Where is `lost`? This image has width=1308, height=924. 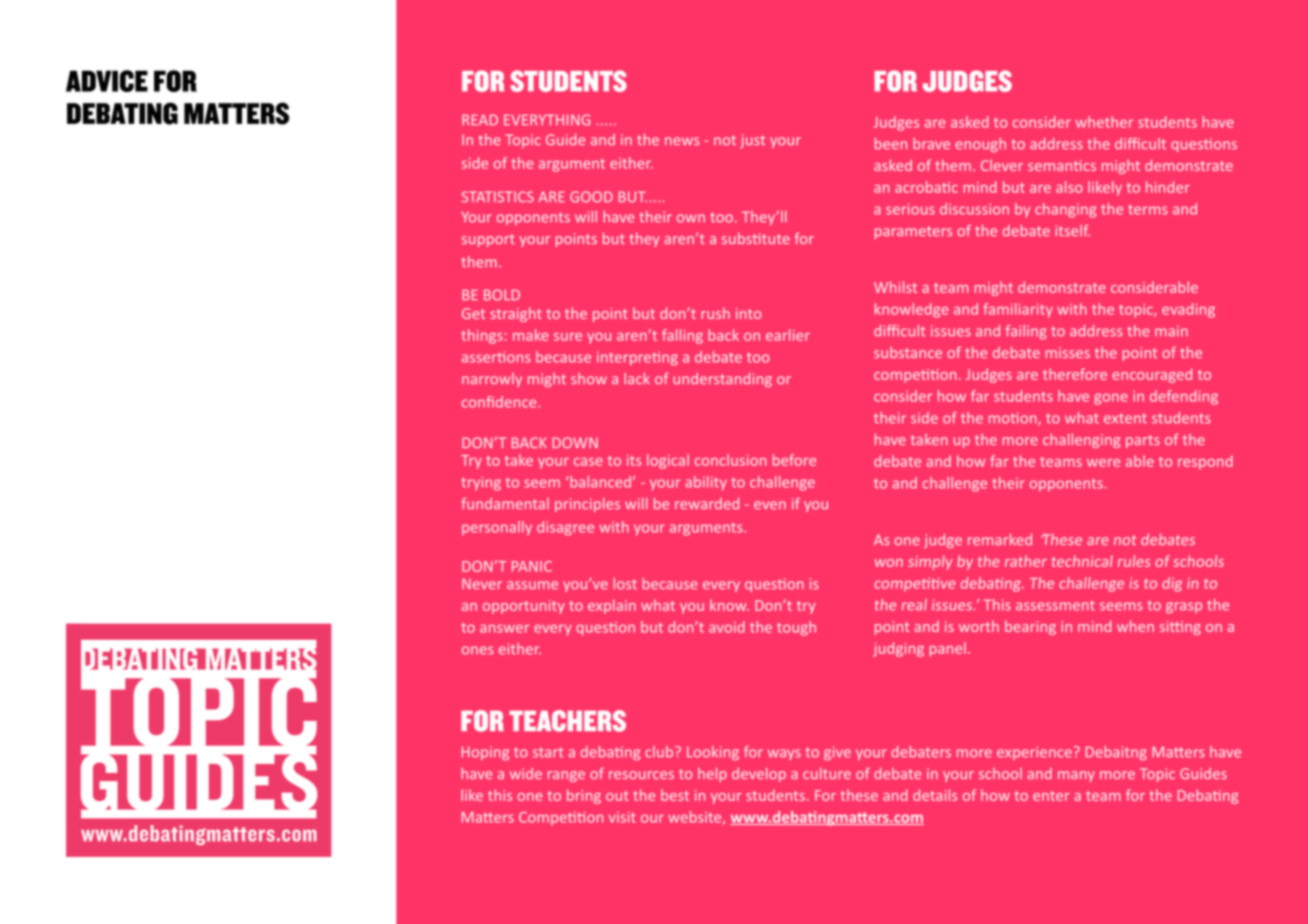
lost is located at coordinates (625, 584).
